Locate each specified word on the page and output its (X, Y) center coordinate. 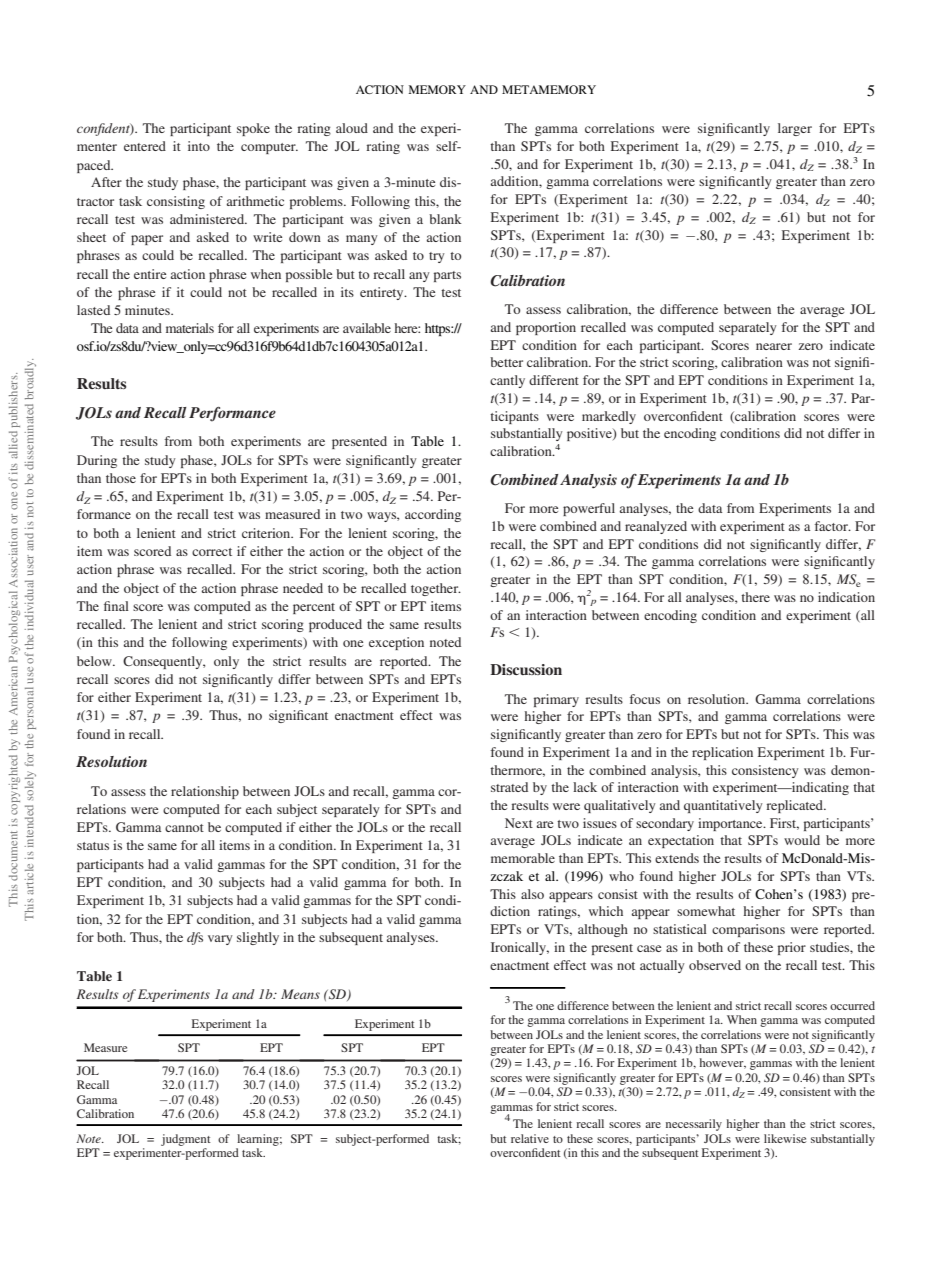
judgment (186, 1140)
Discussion (526, 669)
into (199, 146)
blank (445, 219)
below (95, 661)
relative (530, 1138)
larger (795, 129)
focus (645, 699)
